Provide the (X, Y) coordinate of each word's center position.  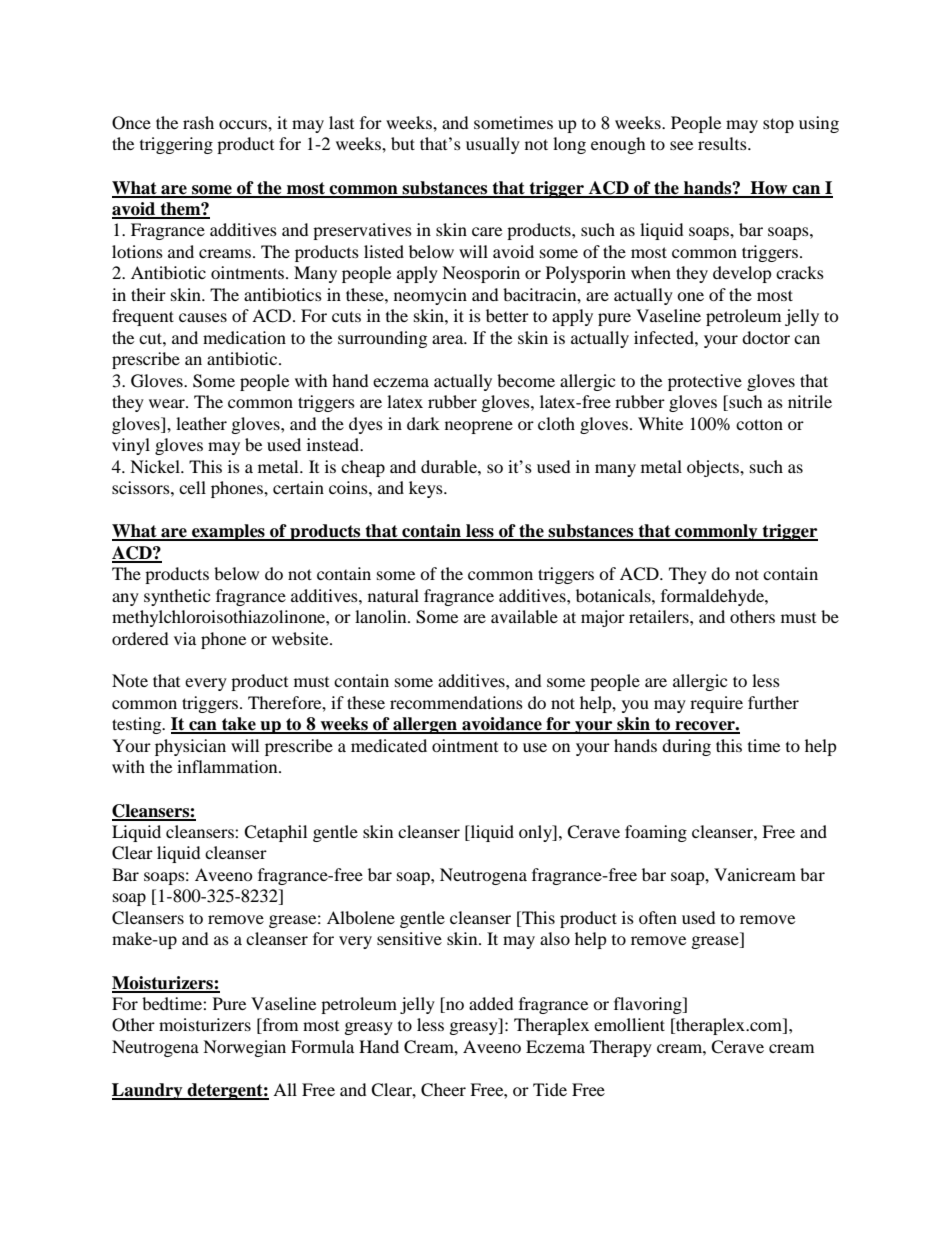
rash (198, 122)
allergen (425, 725)
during (686, 747)
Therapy (621, 1048)
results (723, 143)
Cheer (443, 1090)
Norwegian (244, 1048)
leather (201, 423)
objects (714, 468)
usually (493, 145)
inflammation (228, 766)
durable (450, 466)
